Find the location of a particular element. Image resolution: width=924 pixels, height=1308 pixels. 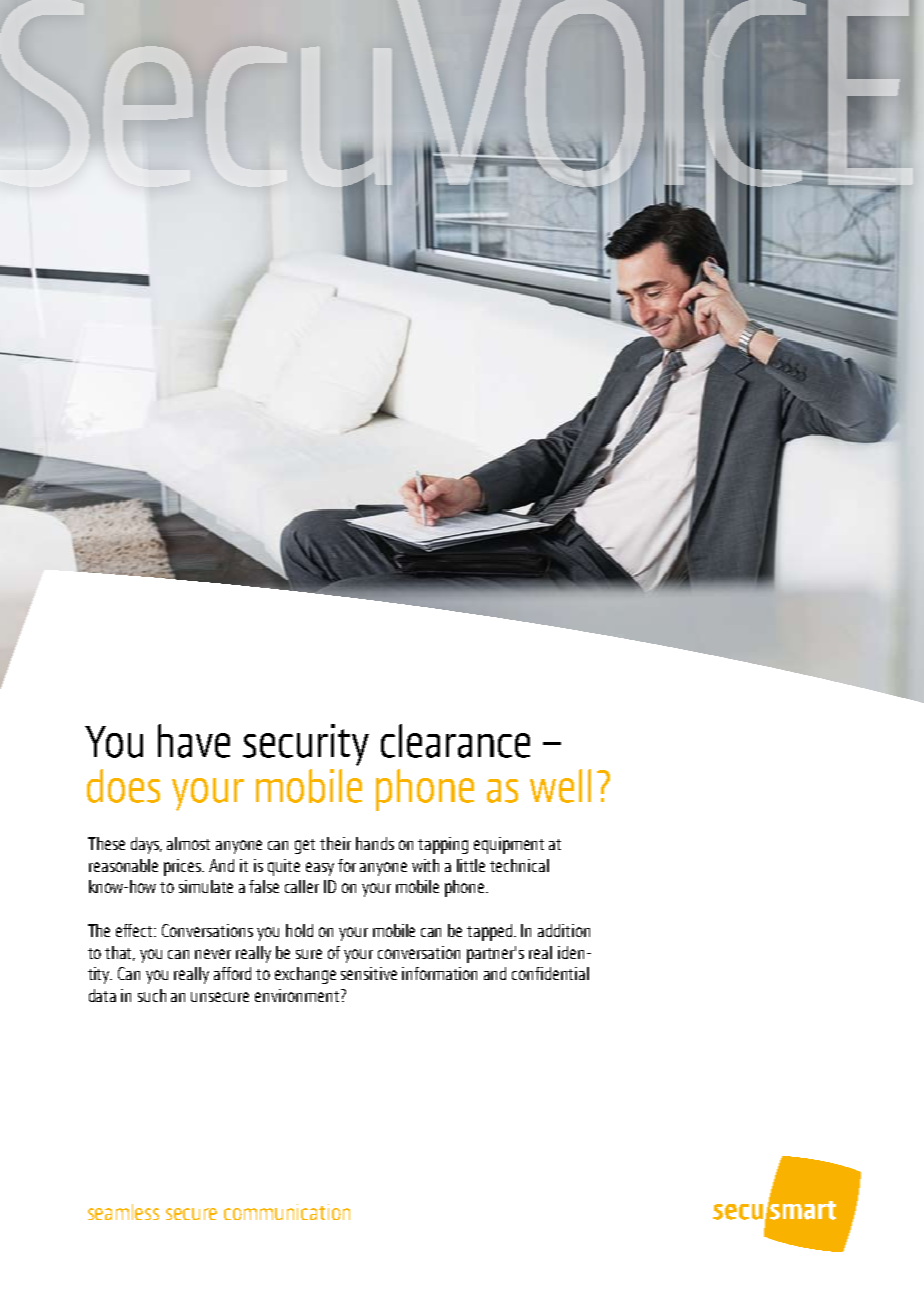

days is located at coordinates (146, 845).
